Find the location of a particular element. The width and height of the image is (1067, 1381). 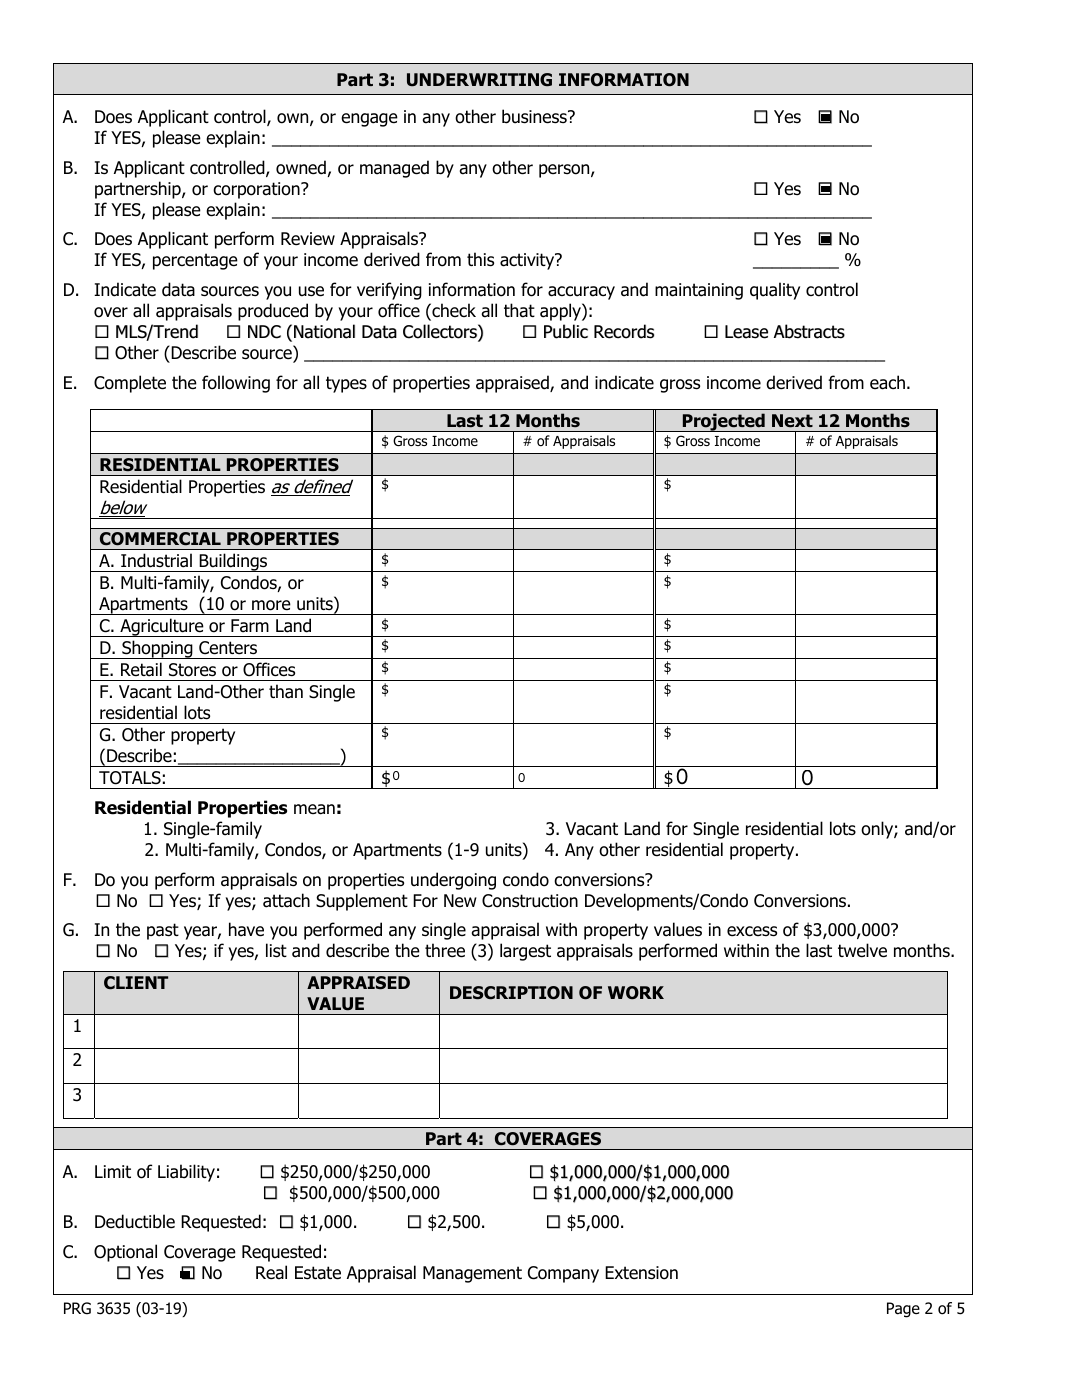

corporation is located at coordinates (257, 190).
